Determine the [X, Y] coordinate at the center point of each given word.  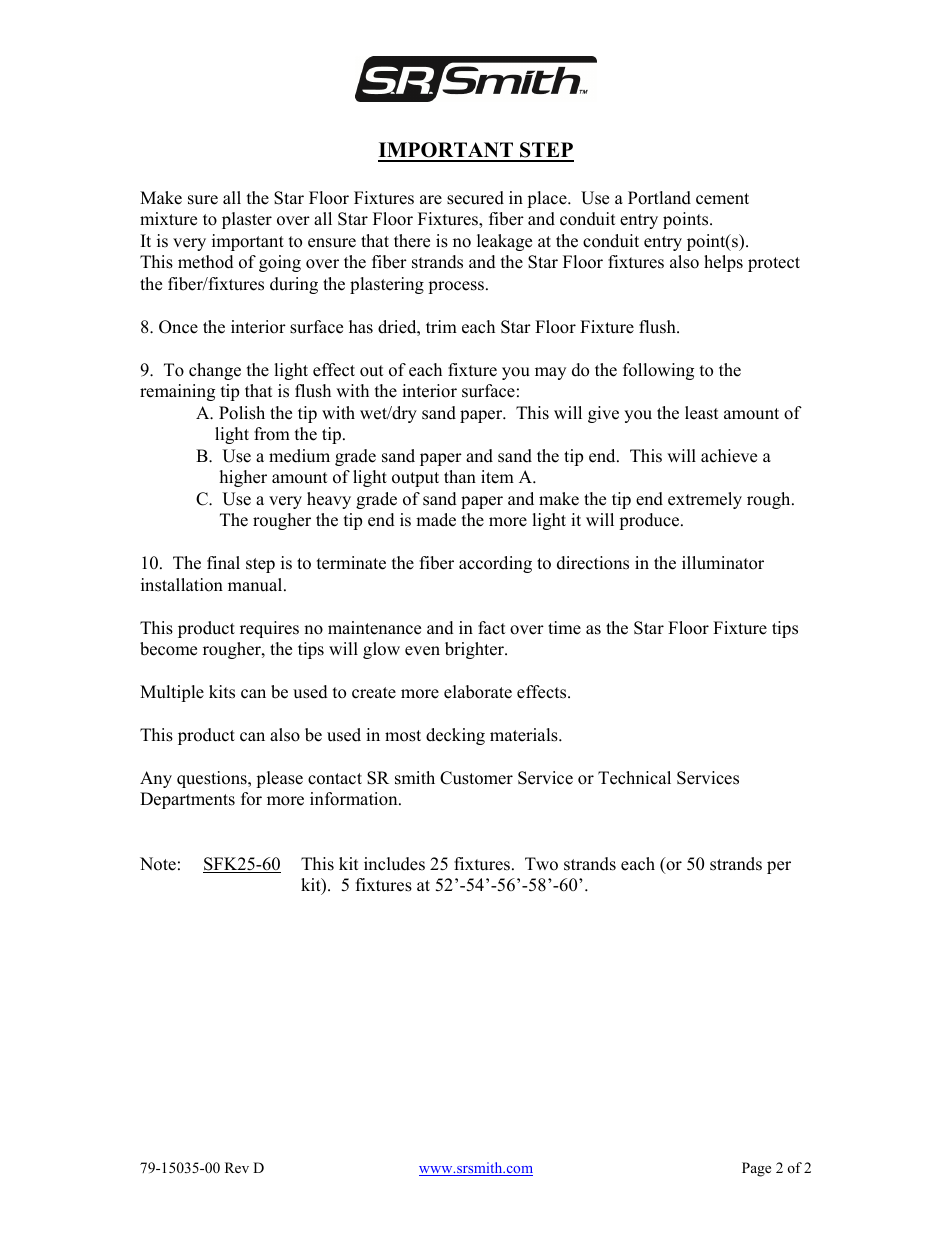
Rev [237, 1167]
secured [475, 198]
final [223, 562]
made [436, 520]
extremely [705, 500]
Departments [187, 800]
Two [541, 864]
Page [756, 1169]
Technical [634, 778]
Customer [476, 778]
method [206, 262]
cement [722, 199]
